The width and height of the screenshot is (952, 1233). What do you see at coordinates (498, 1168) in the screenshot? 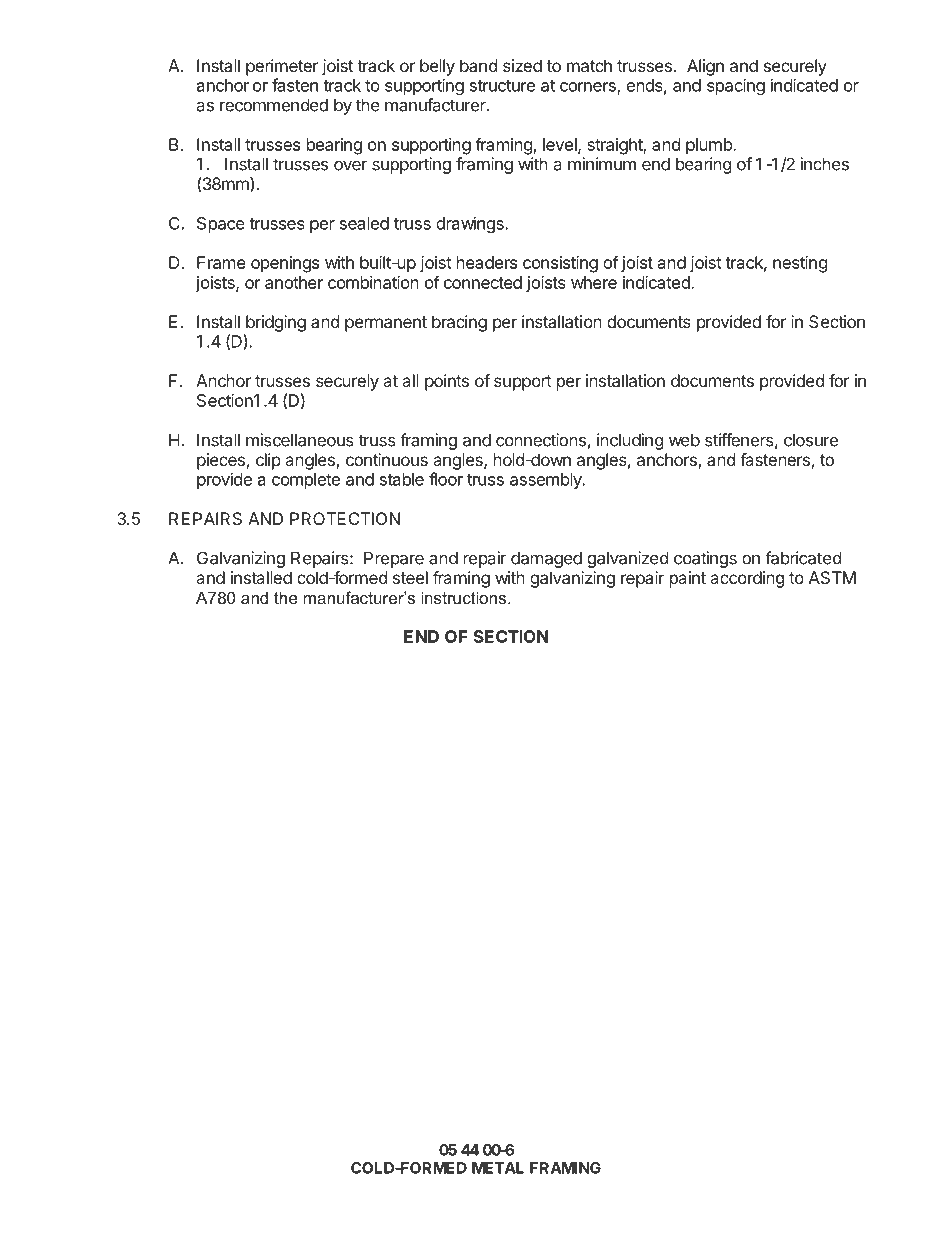
I see `METAL` at bounding box center [498, 1168].
